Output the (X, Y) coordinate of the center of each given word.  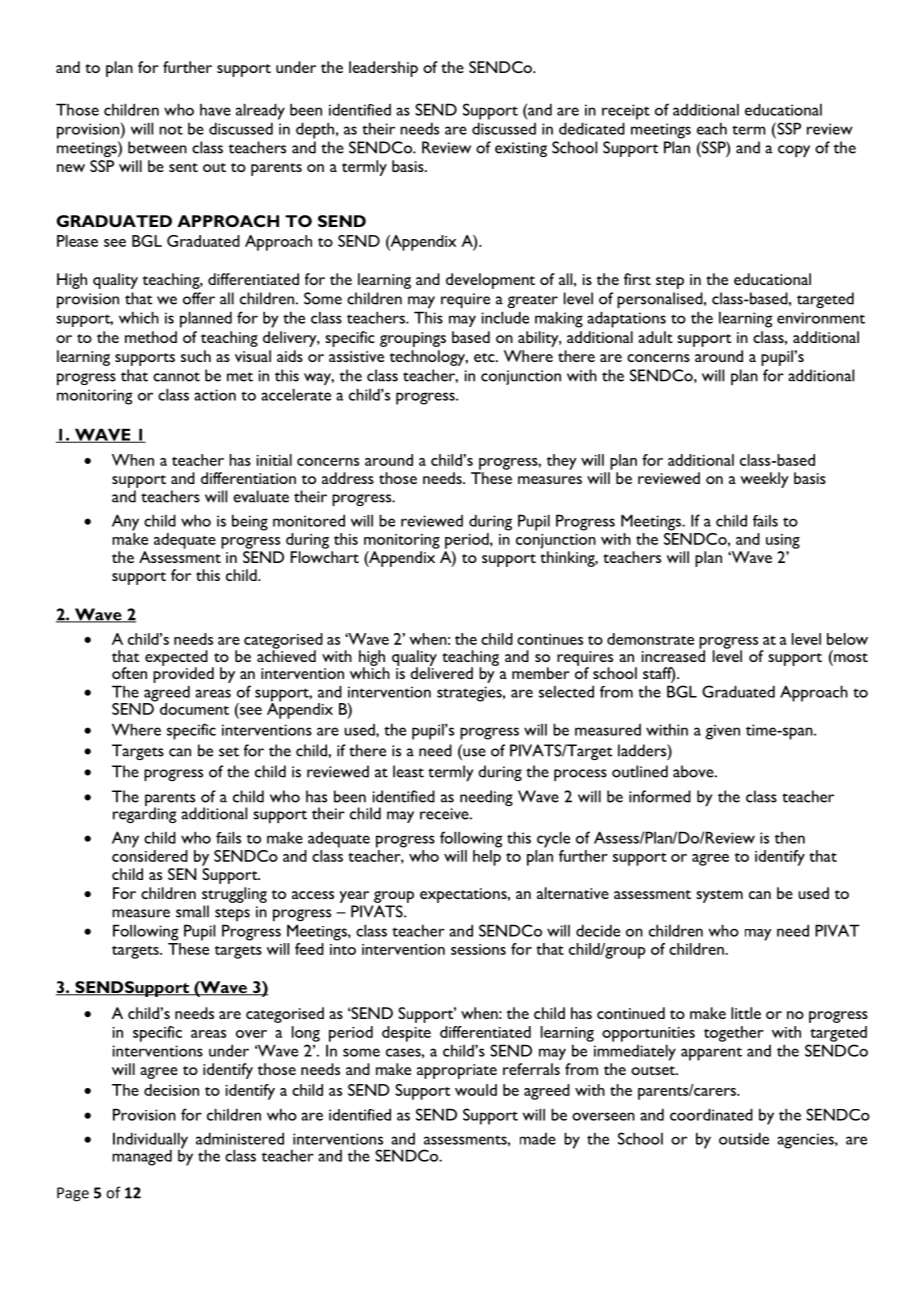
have (215, 110)
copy (794, 151)
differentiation (248, 478)
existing (521, 149)
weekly (764, 480)
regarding (144, 814)
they (562, 462)
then (790, 838)
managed (142, 1157)
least (408, 771)
